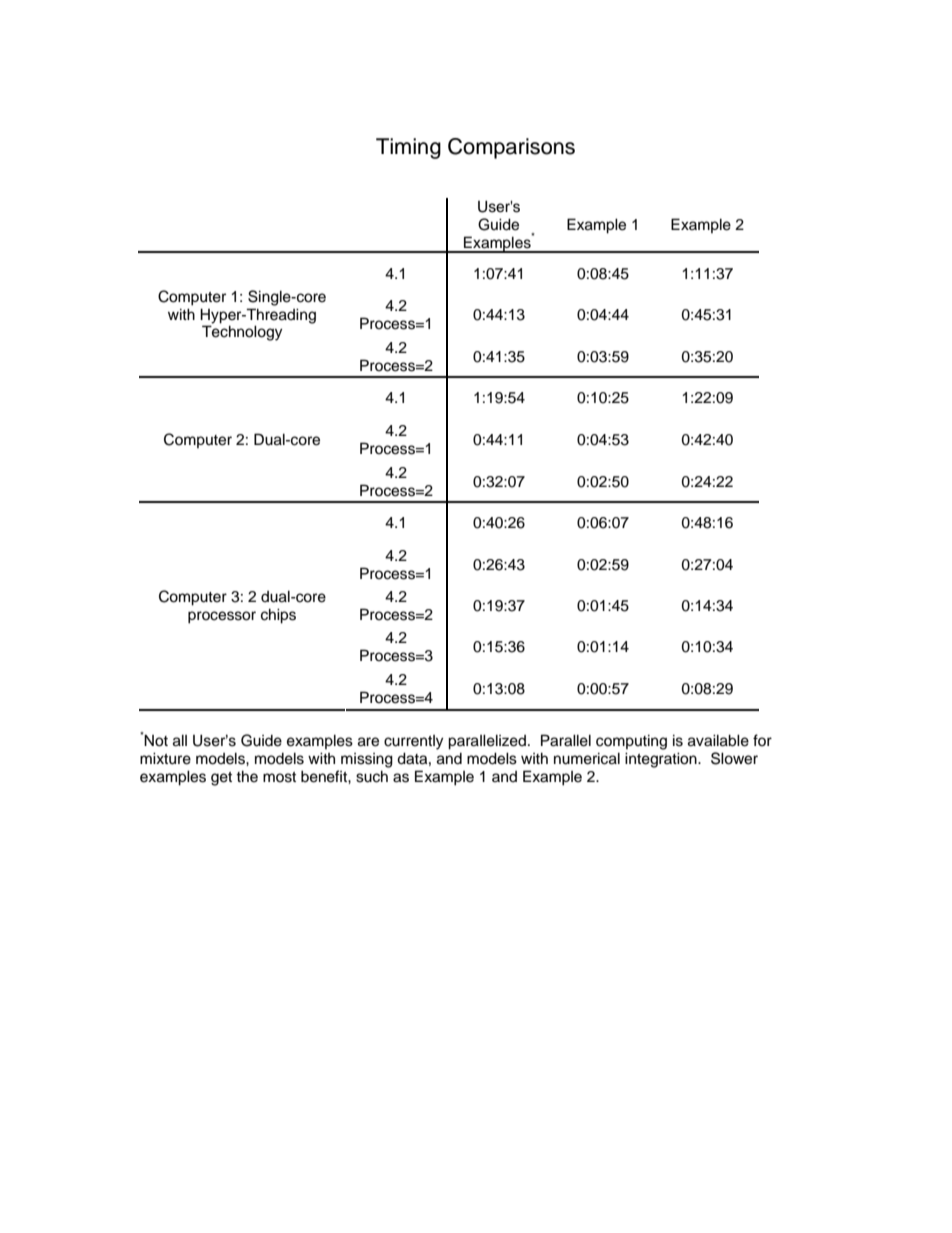  What do you see at coordinates (221, 779) in the screenshot?
I see `get` at bounding box center [221, 779].
